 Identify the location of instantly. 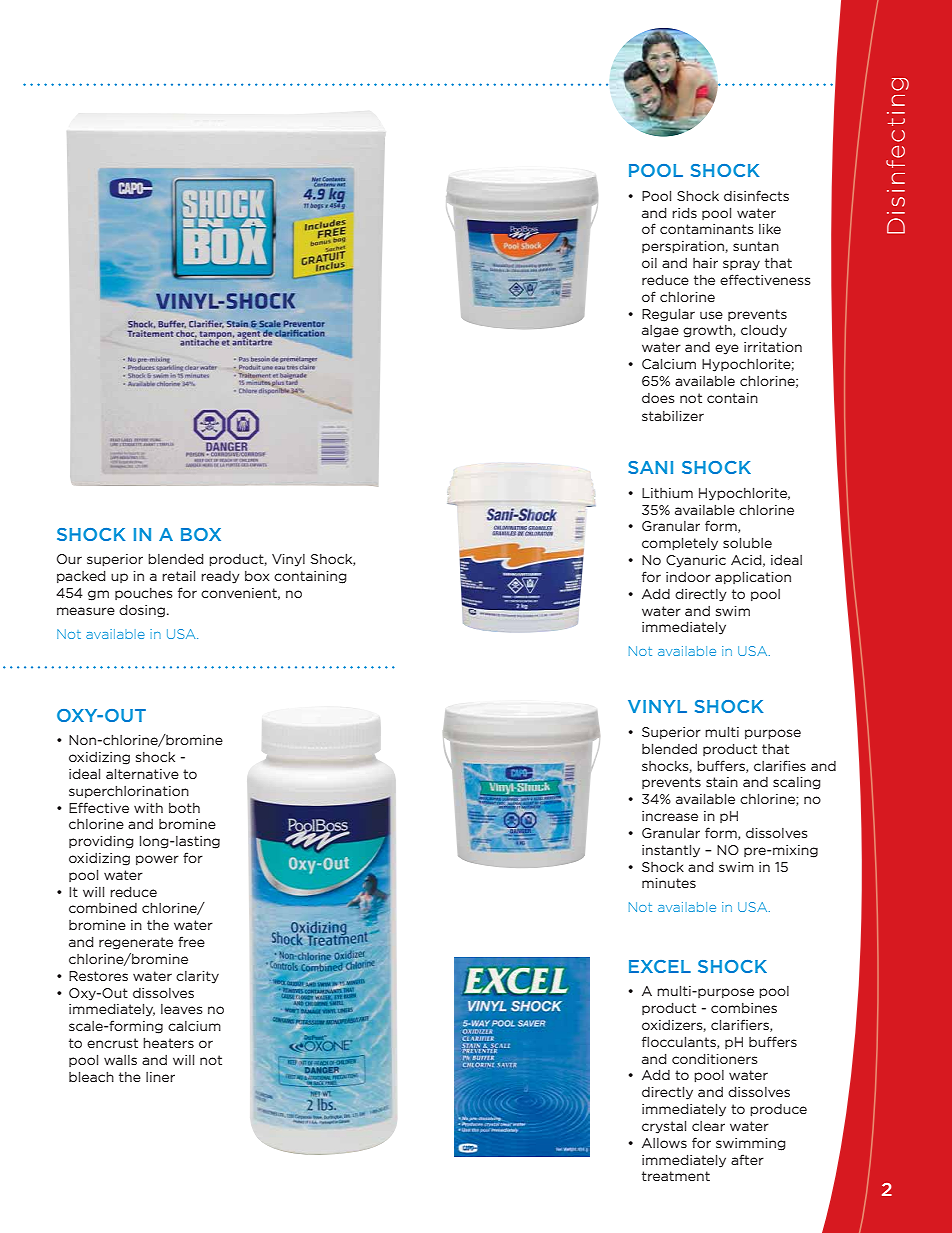
(671, 851).
